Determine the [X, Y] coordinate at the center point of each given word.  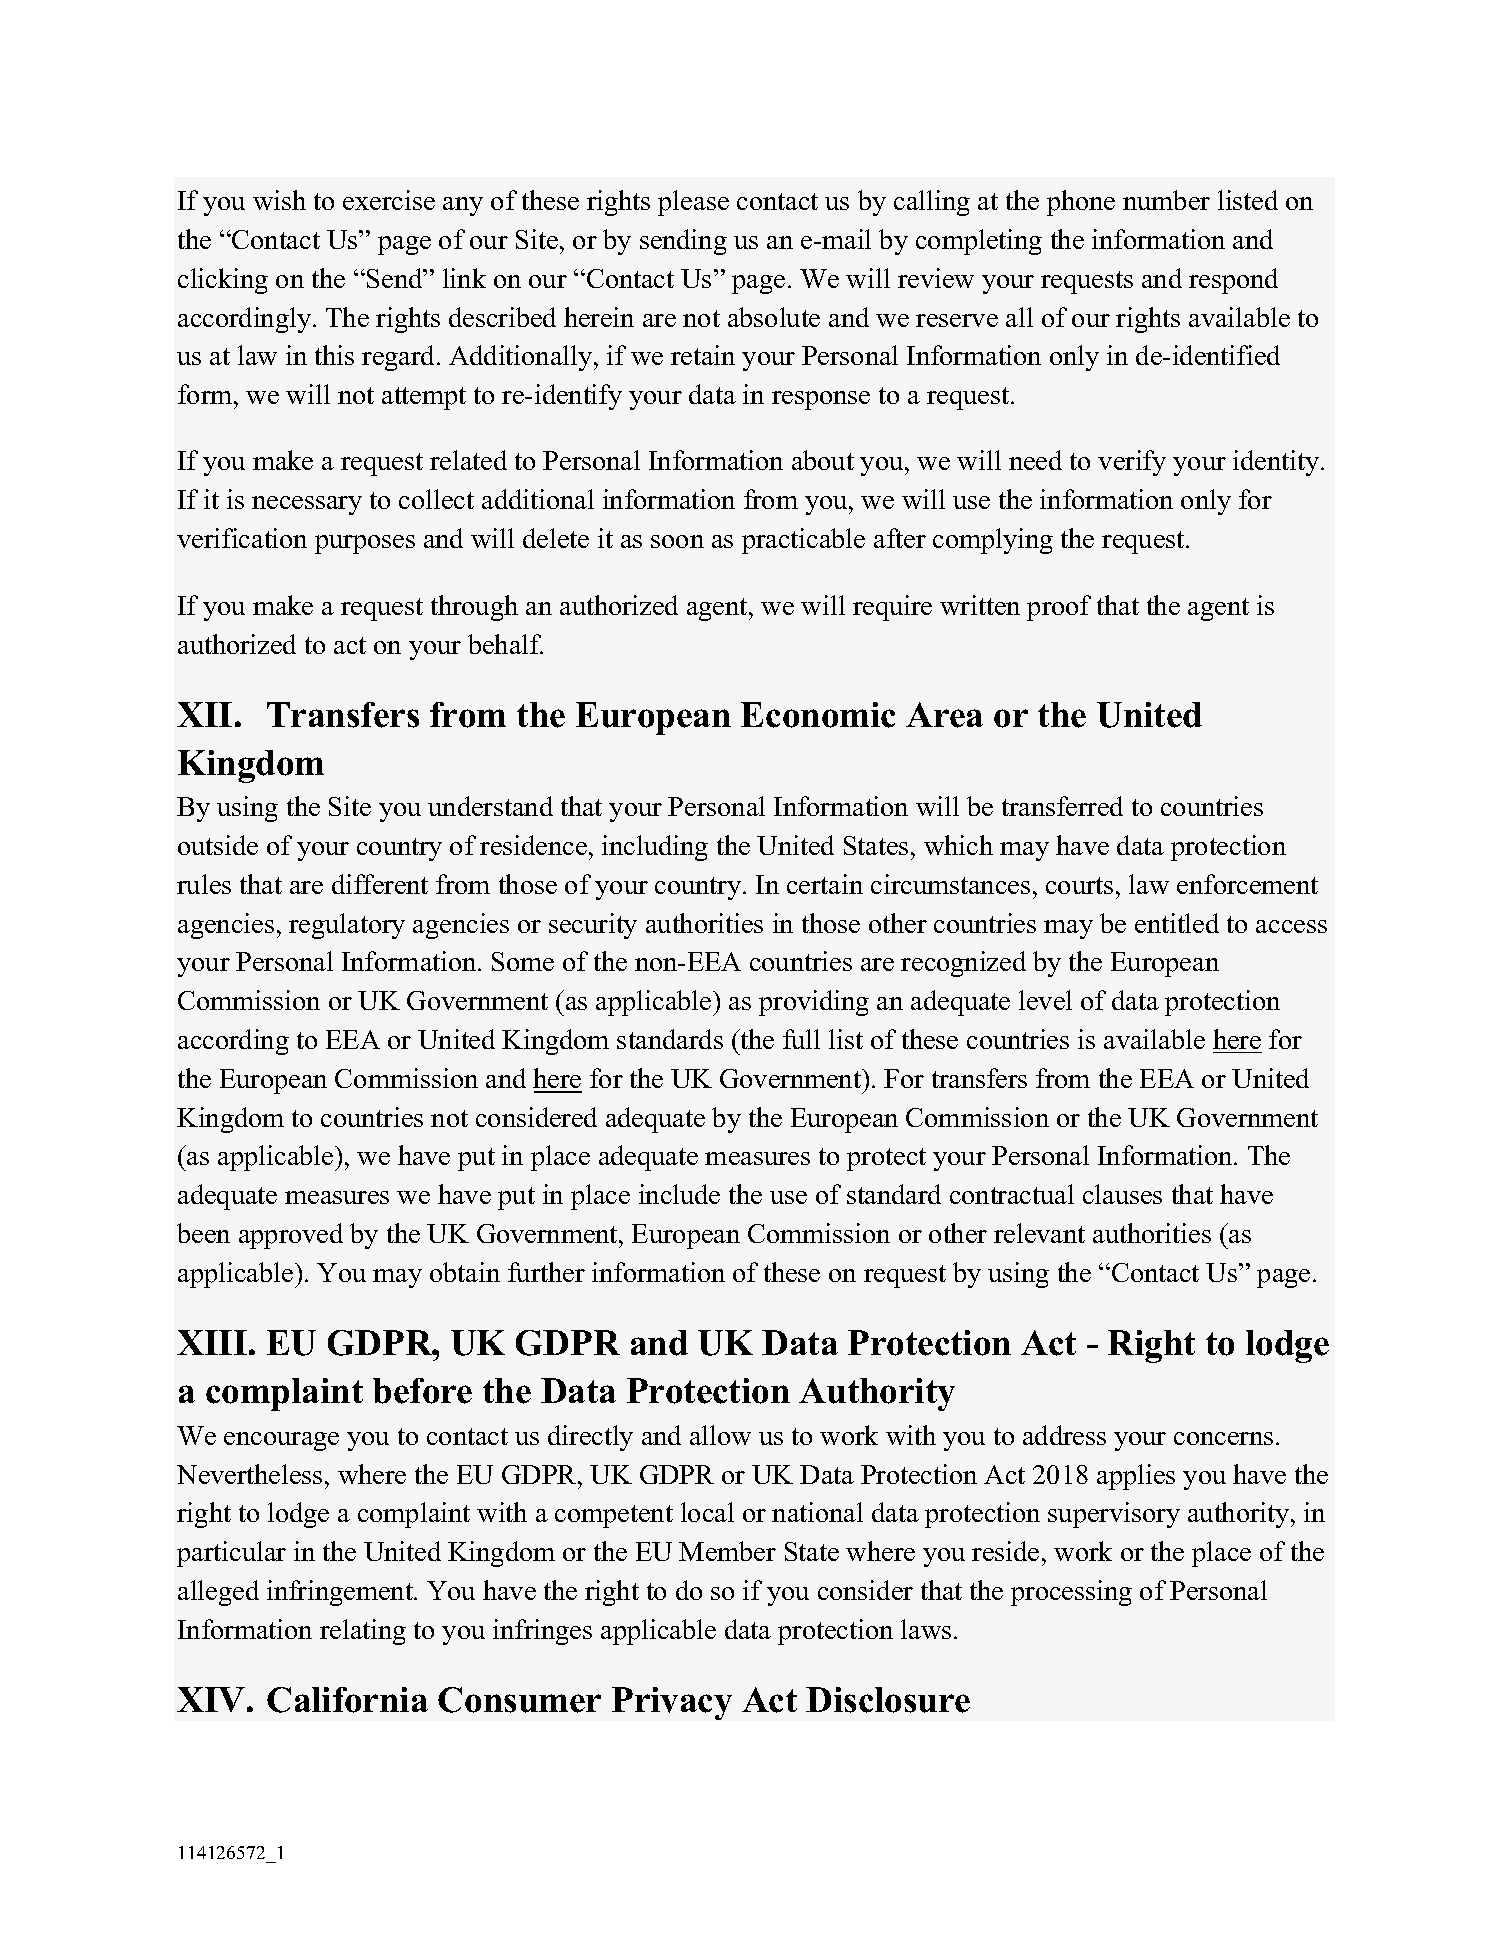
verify [1132, 463]
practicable [803, 541]
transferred [1062, 806]
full [801, 1039]
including [655, 848]
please [693, 203]
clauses [1122, 1194]
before [422, 1391]
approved [291, 1236]
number [1166, 200]
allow [720, 1435]
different [380, 884]
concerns [1223, 1438]
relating [363, 1632]
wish [279, 200]
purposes [365, 544]
